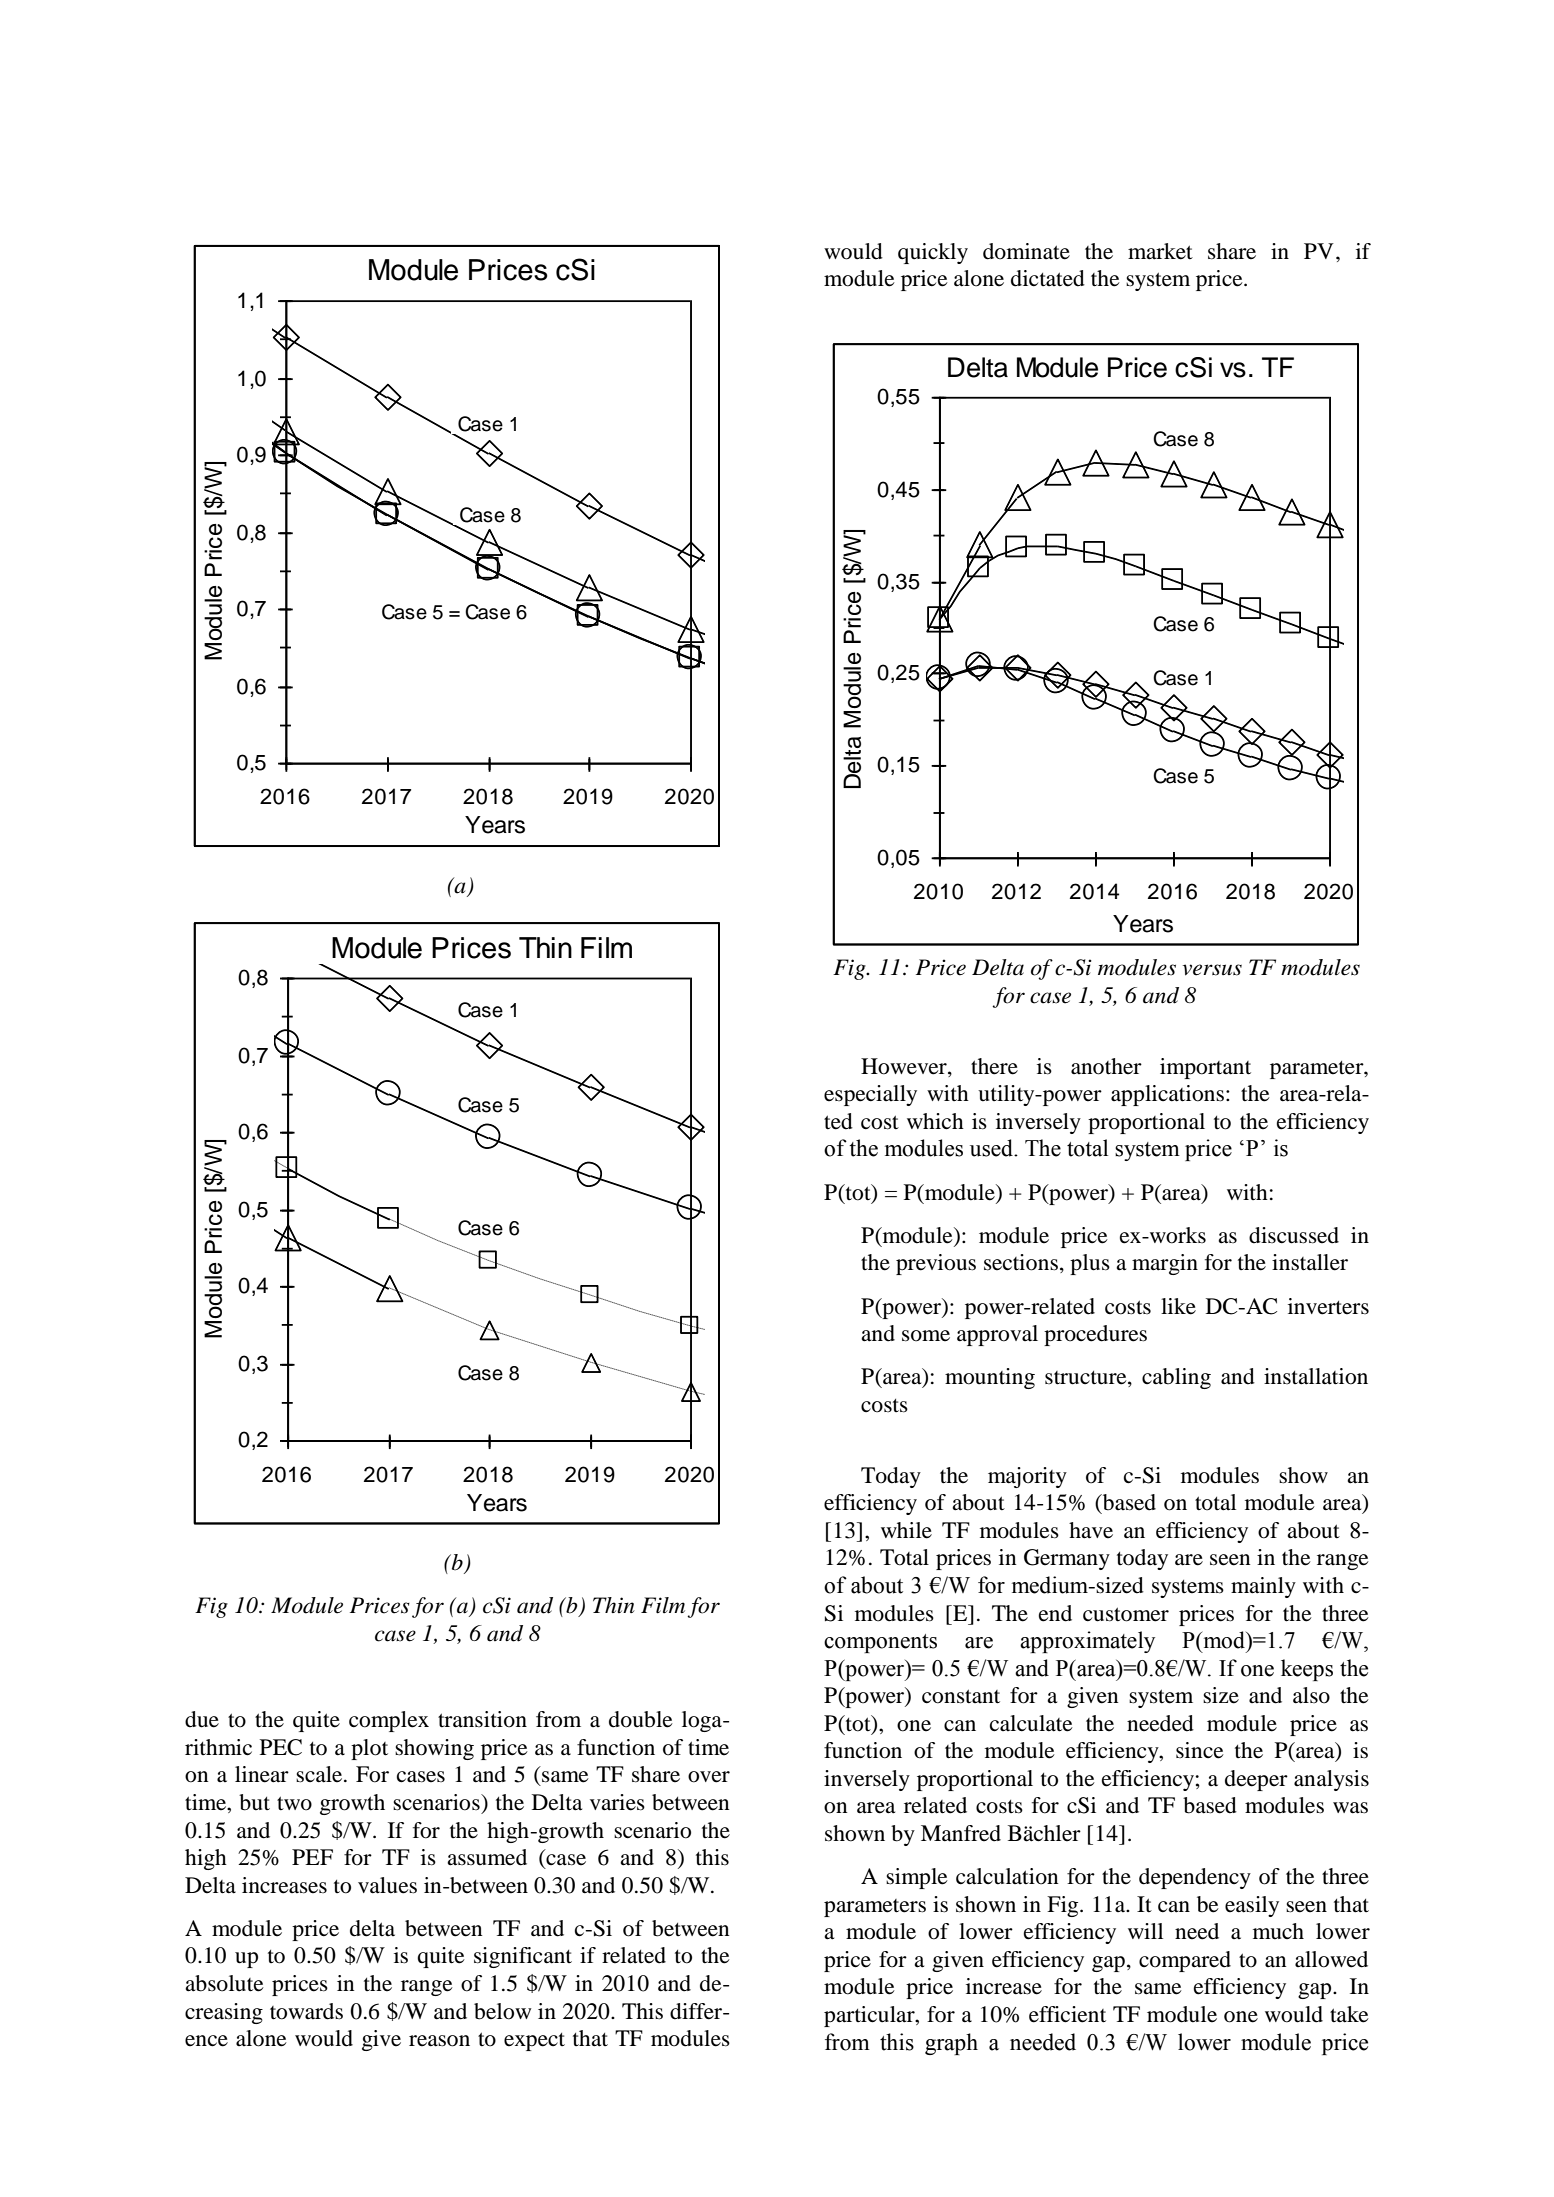 This screenshot has height=2197, width=1554. What do you see at coordinates (870, 1095) in the screenshot?
I see `especially` at bounding box center [870, 1095].
